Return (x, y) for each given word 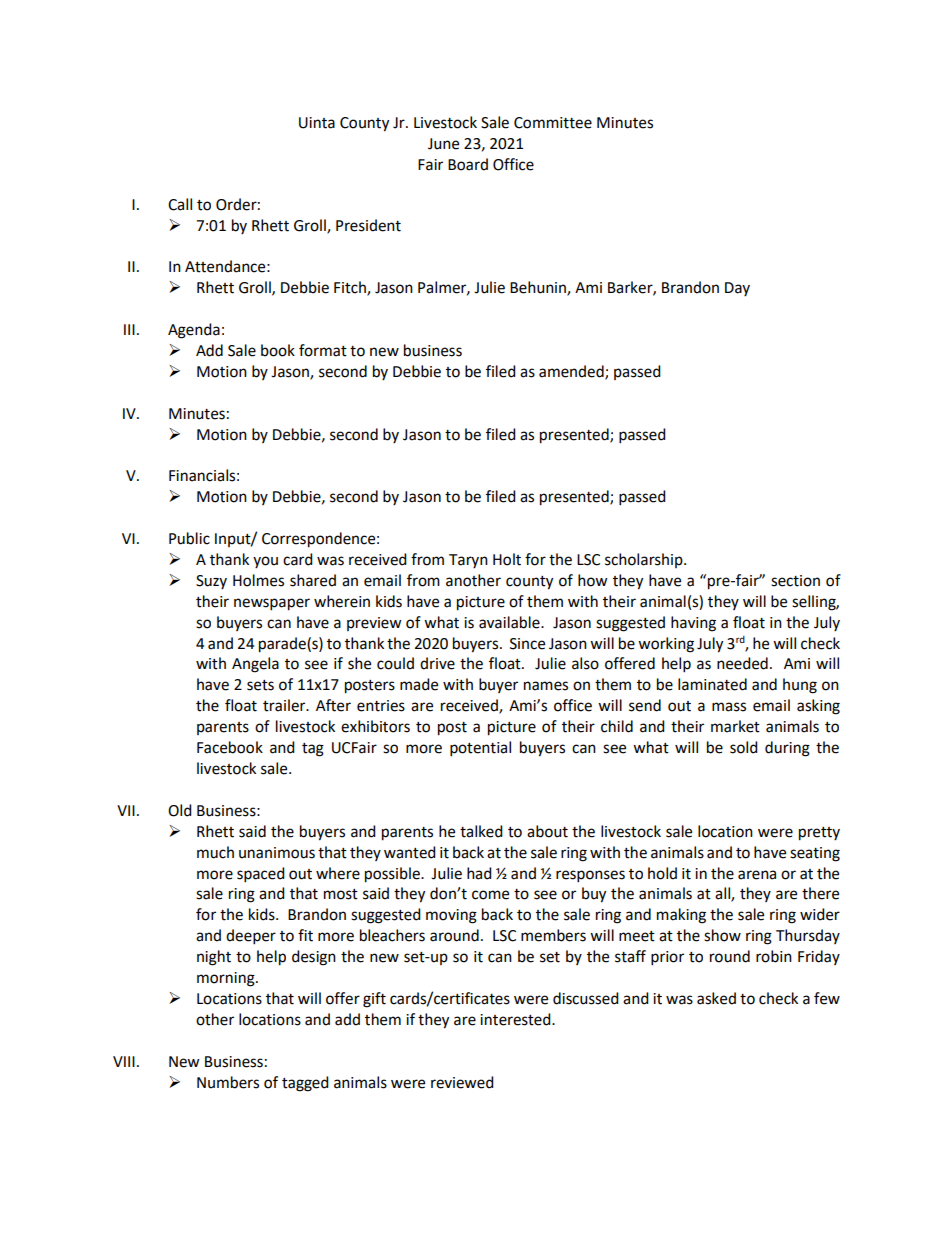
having (693, 624)
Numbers (228, 1082)
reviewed (462, 1082)
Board (468, 164)
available (510, 622)
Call (180, 204)
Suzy (211, 582)
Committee (553, 123)
